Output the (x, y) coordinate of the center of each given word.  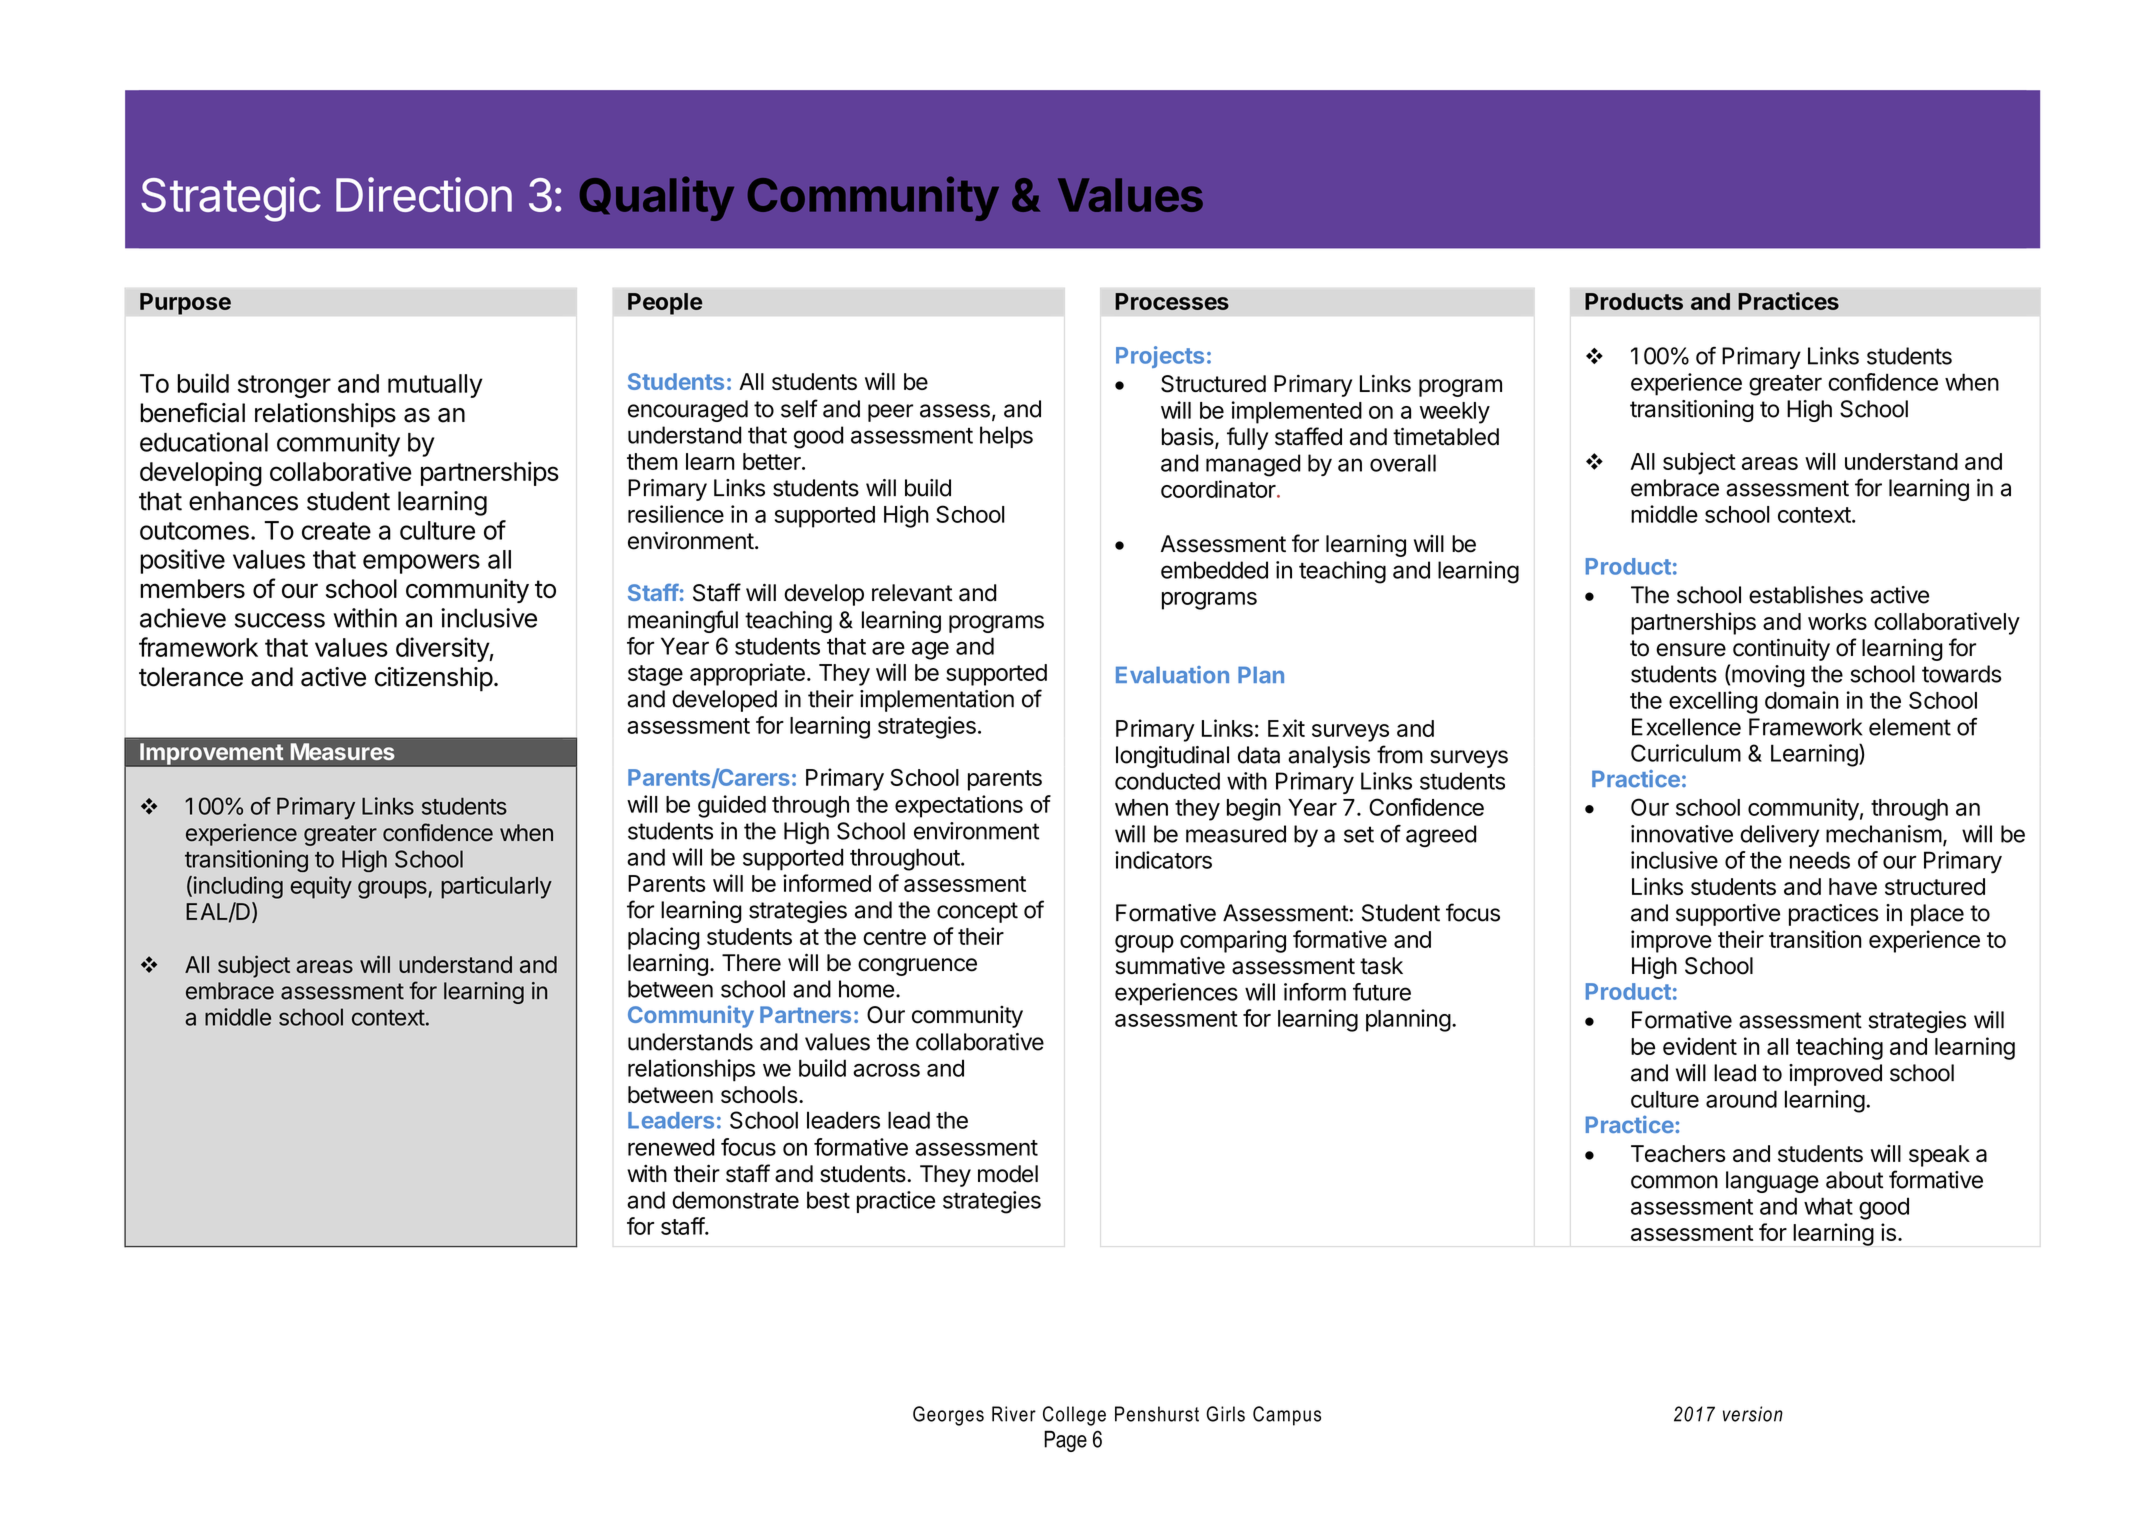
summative (1170, 965)
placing (664, 938)
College (1074, 1416)
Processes (1172, 301)
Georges (948, 1416)
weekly (1454, 413)
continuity (1781, 649)
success (280, 620)
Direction (424, 194)
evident (1700, 1046)
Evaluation (1172, 675)
